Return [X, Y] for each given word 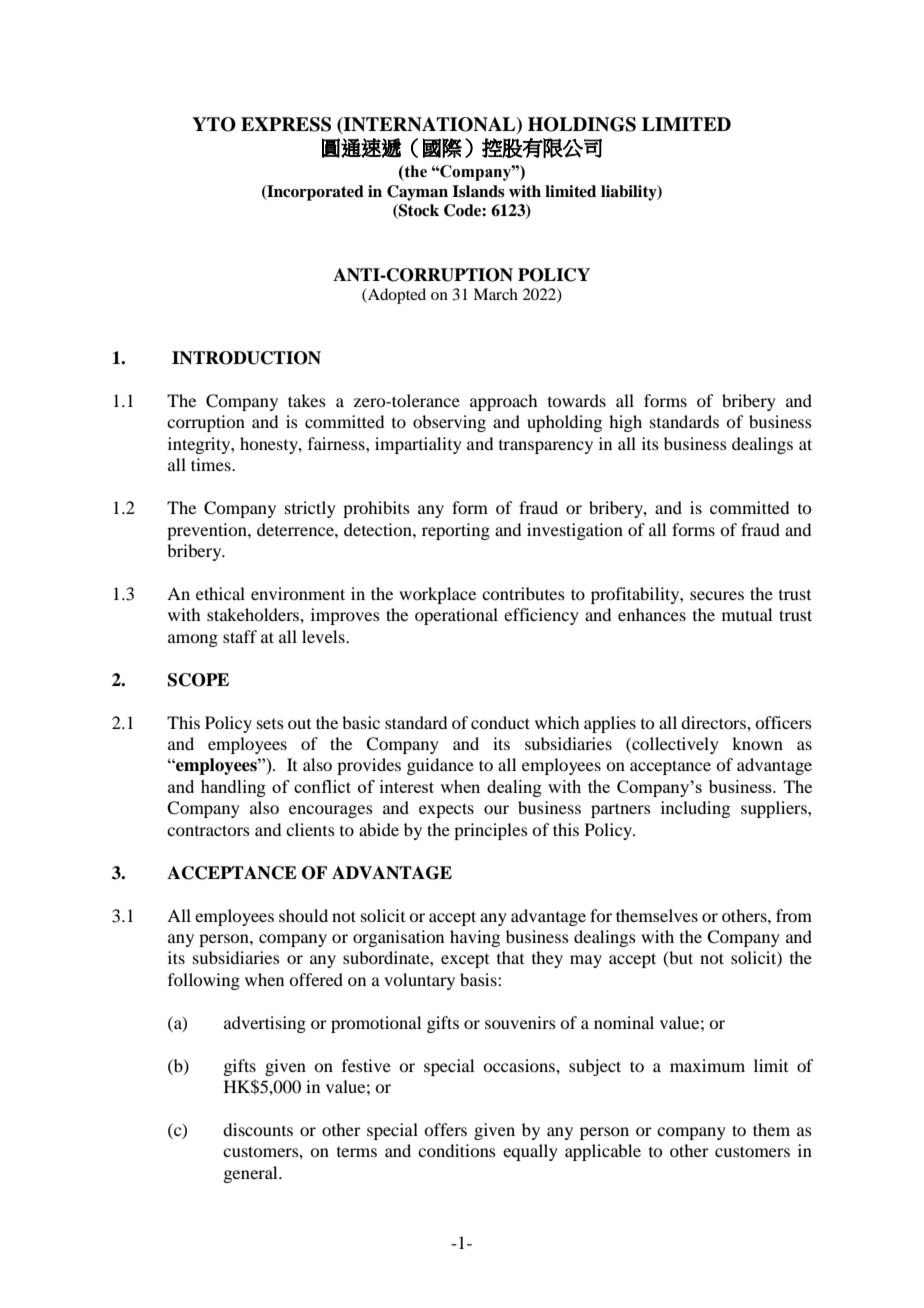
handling [233, 788]
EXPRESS [286, 124]
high [625, 423]
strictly [310, 509]
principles [491, 831]
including [695, 809]
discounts [258, 1129]
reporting [456, 531]
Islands [478, 191]
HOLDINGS [582, 124]
